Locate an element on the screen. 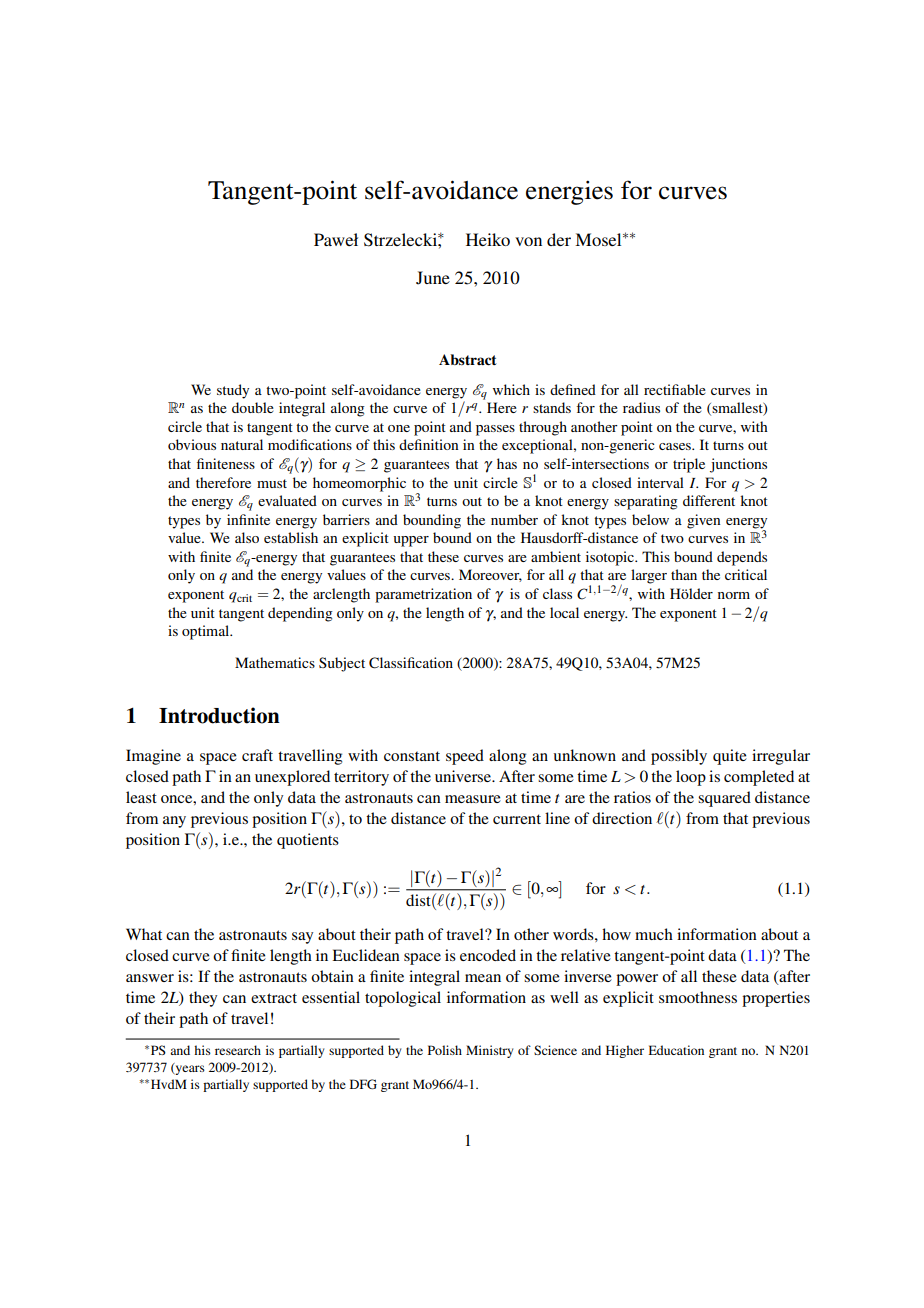 The image size is (924, 1308). energies is located at coordinates (569, 193).
